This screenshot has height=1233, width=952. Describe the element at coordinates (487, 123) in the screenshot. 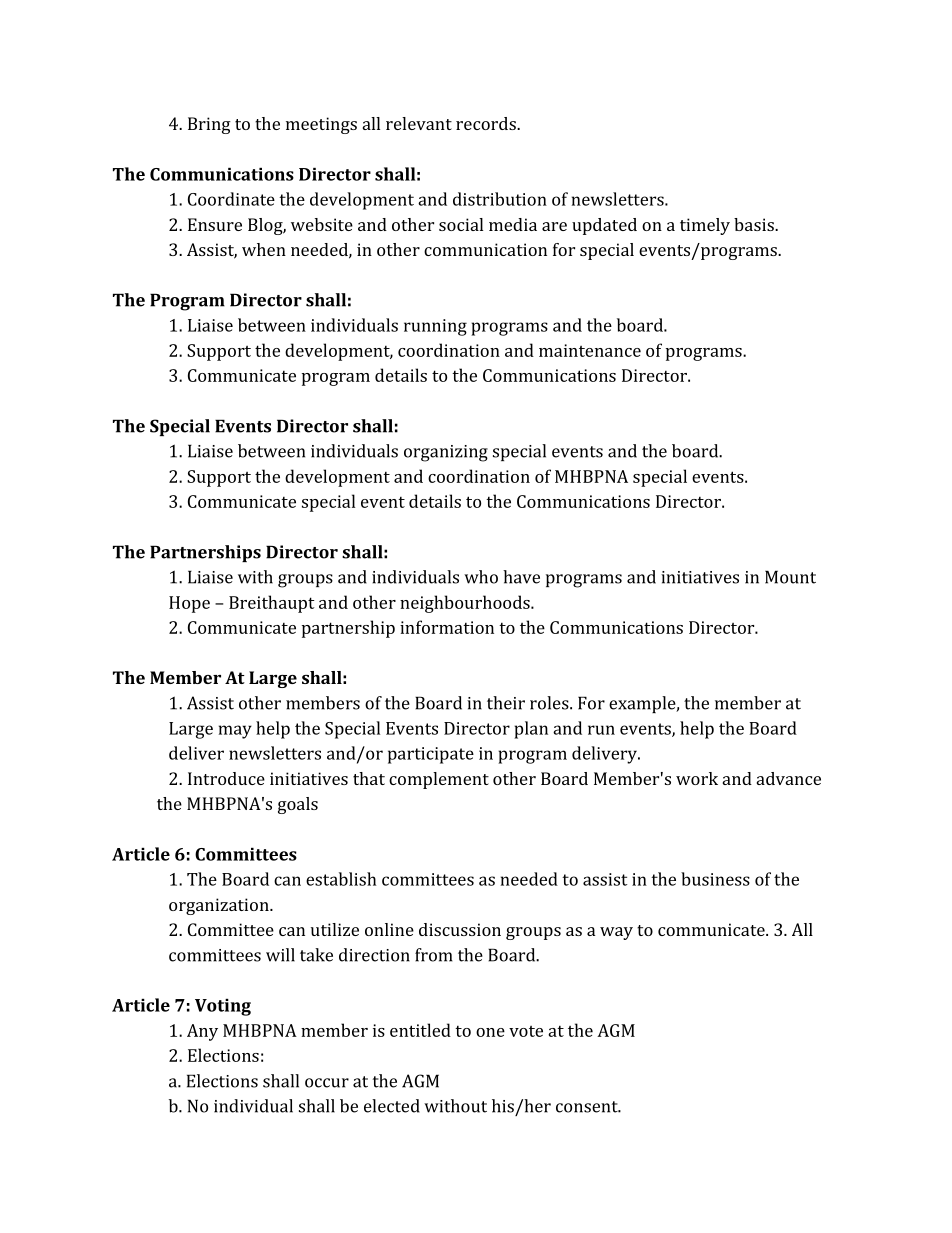

I see `records` at that location.
